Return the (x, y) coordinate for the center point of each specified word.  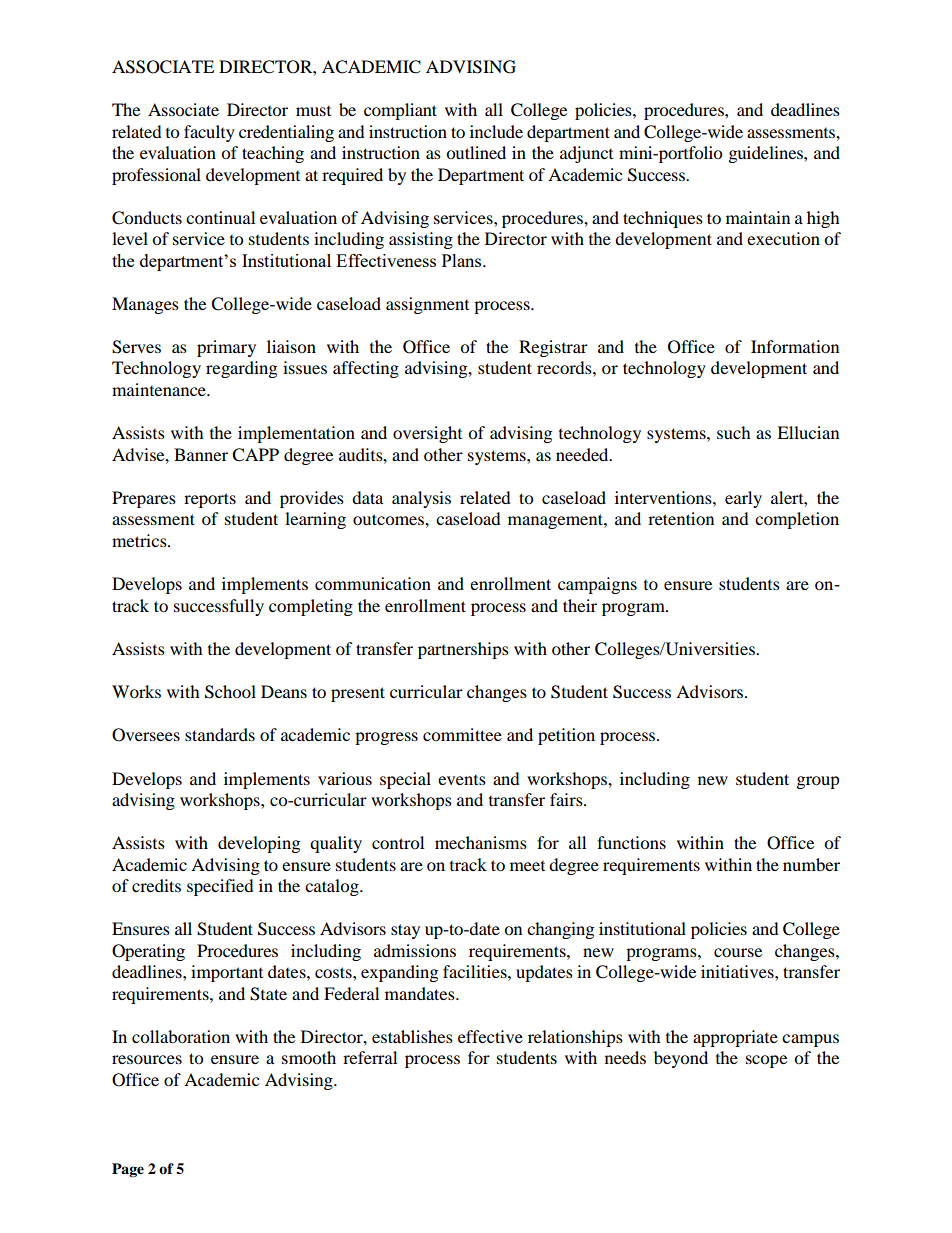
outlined (476, 152)
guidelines (767, 154)
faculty (209, 133)
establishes (412, 1036)
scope (766, 1061)
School (230, 692)
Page (128, 1170)
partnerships (463, 650)
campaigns (597, 585)
